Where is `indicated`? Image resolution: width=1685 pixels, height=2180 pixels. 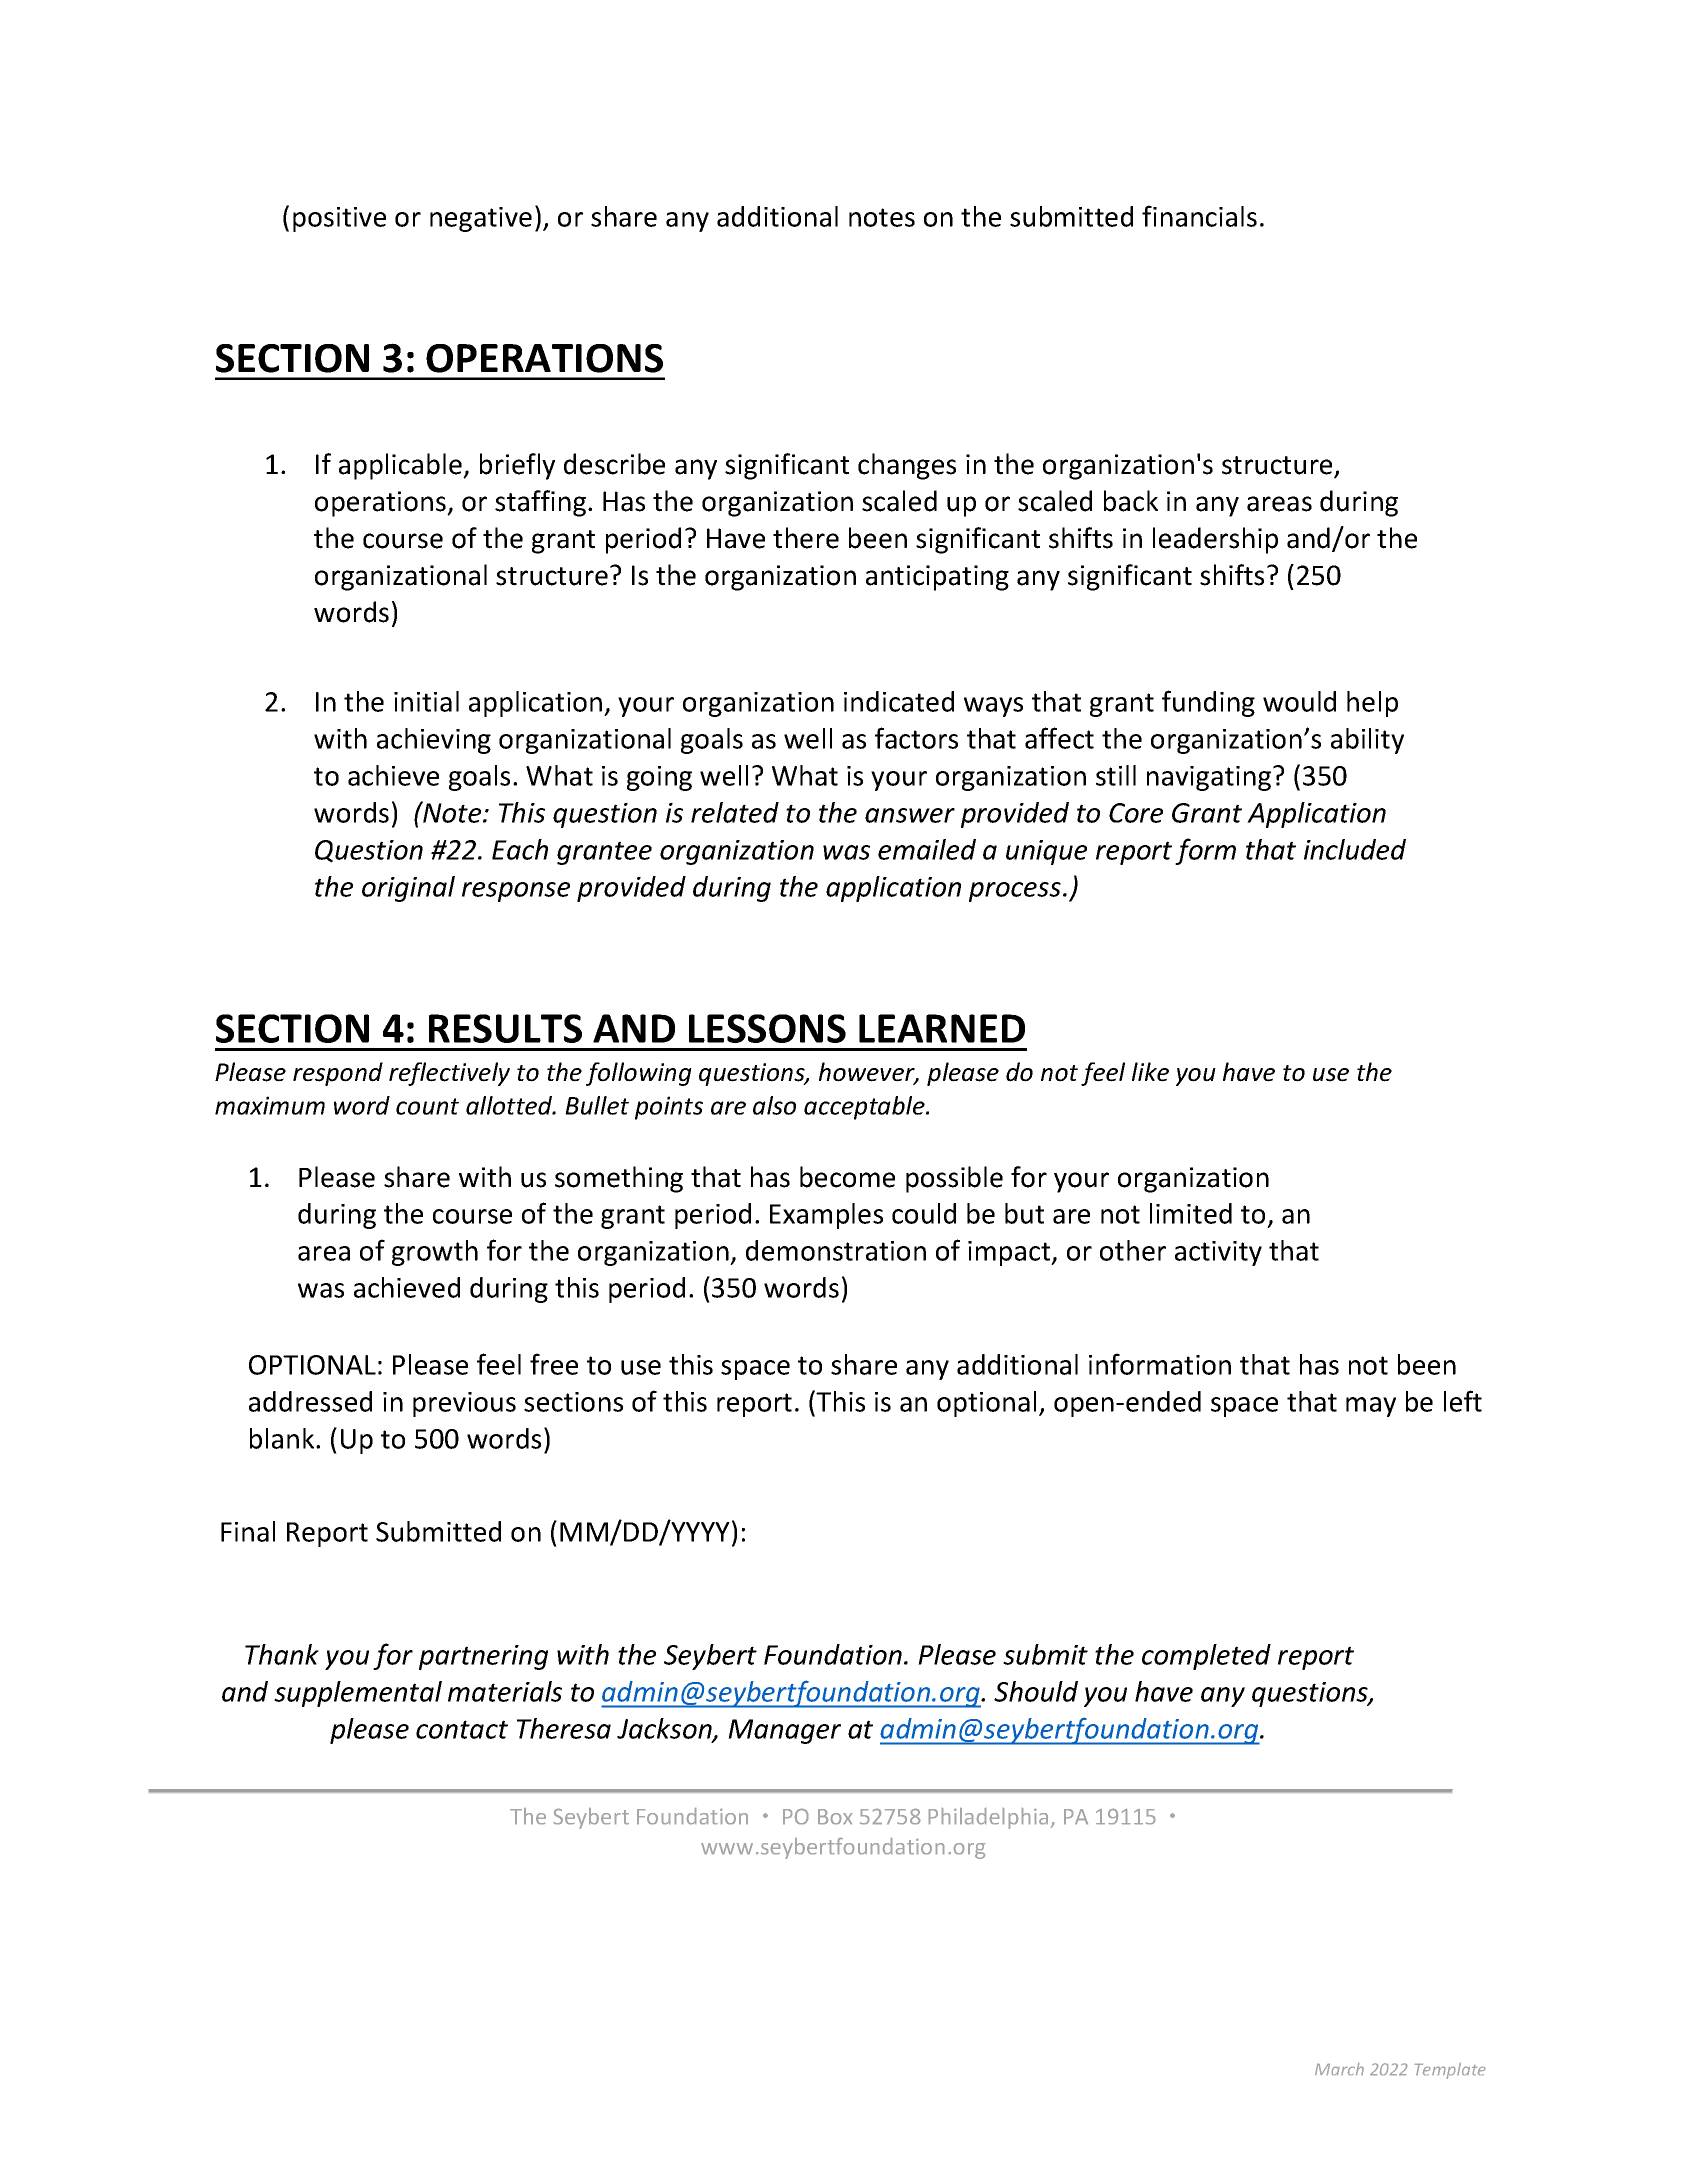 indicated is located at coordinates (899, 701).
